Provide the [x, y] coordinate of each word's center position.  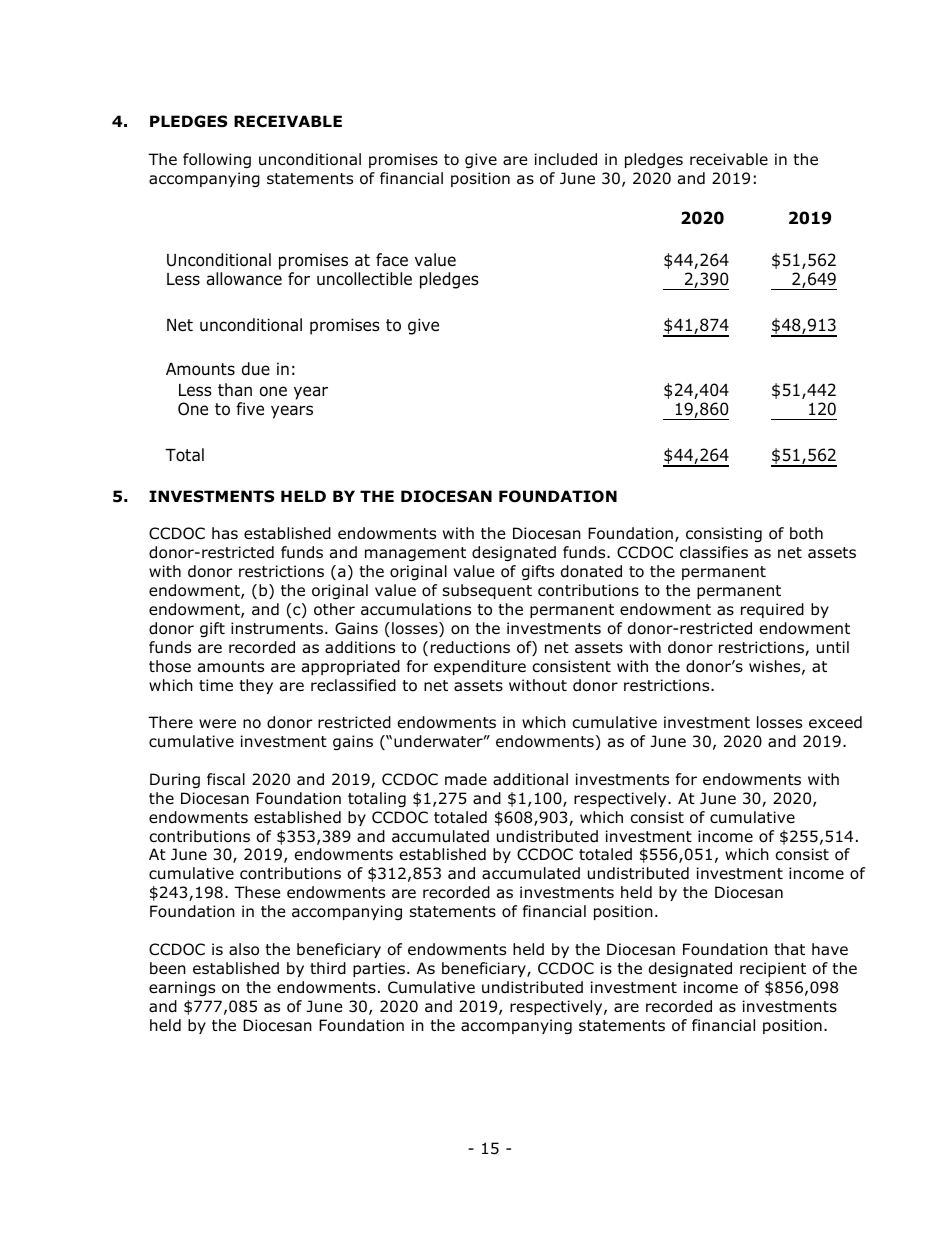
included [566, 159]
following [217, 160]
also [244, 949]
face [392, 260]
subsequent [487, 591]
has [225, 533]
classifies [714, 552]
